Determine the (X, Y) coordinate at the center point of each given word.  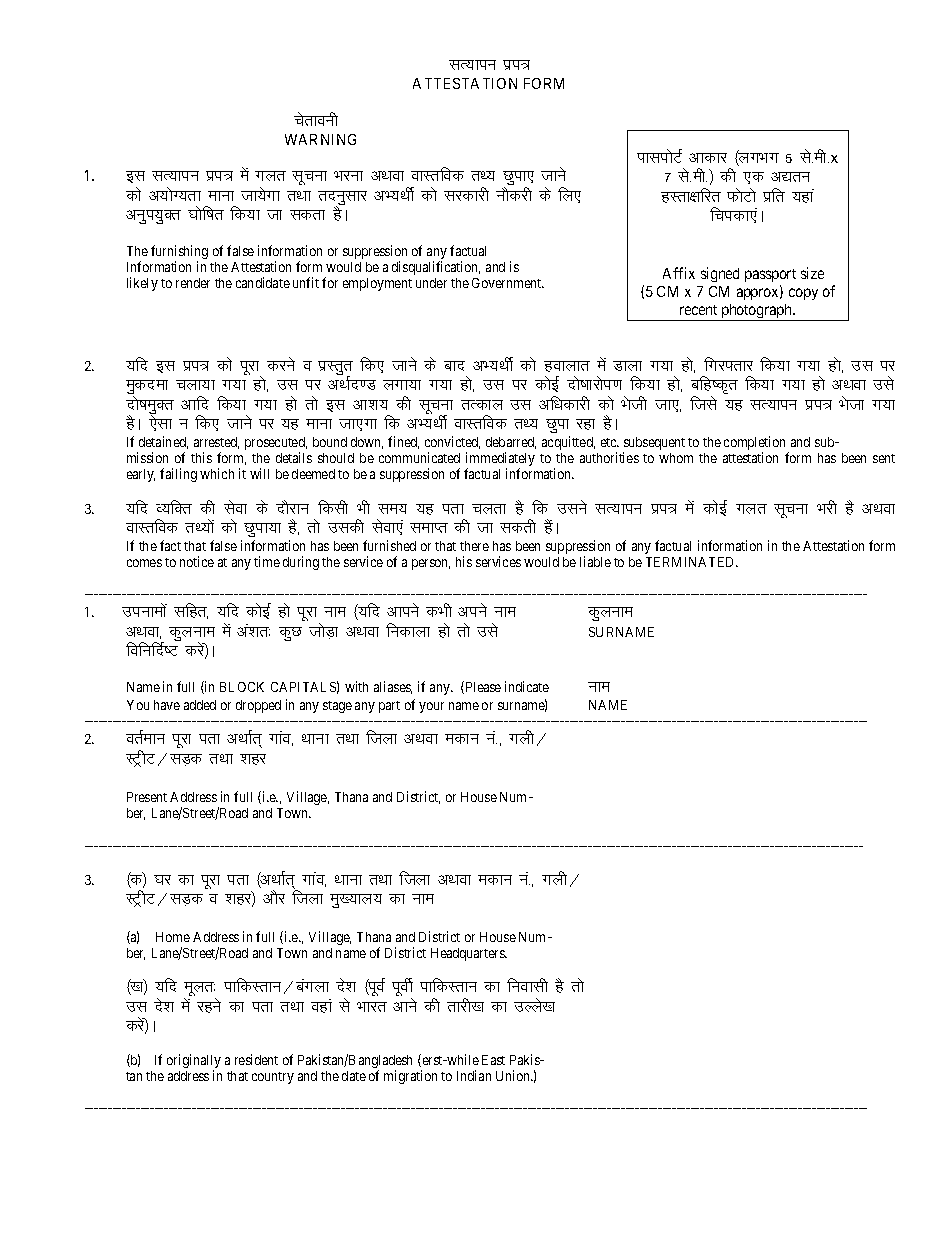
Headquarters (469, 954)
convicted (452, 442)
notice (197, 561)
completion (756, 444)
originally (194, 1062)
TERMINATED (692, 562)
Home (173, 937)
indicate (527, 686)
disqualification (436, 268)
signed (720, 274)
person (431, 564)
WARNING (320, 139)
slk (160, 422)
